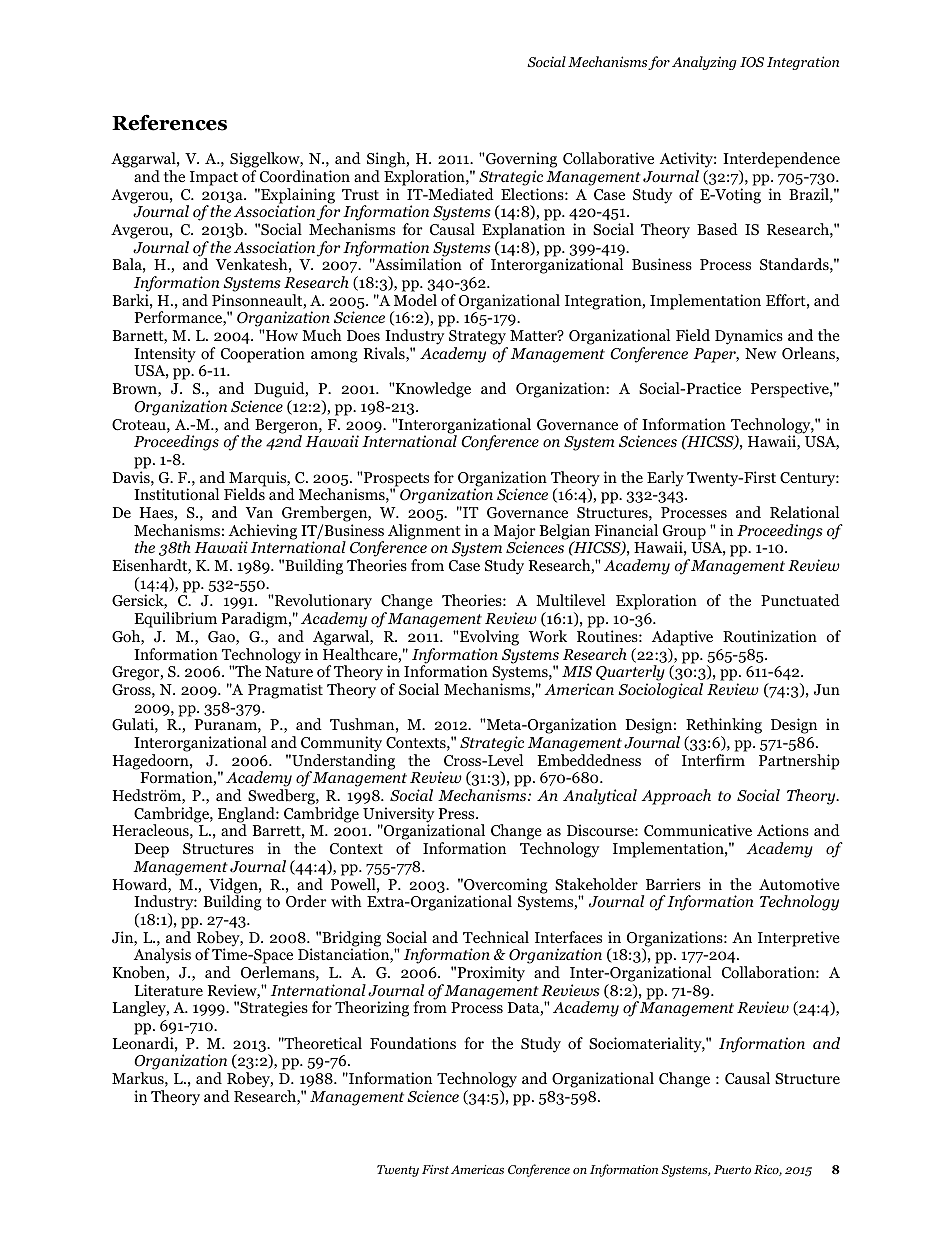  Describe the element at coordinates (477, 1169) in the page. I see `Americas` at that location.
